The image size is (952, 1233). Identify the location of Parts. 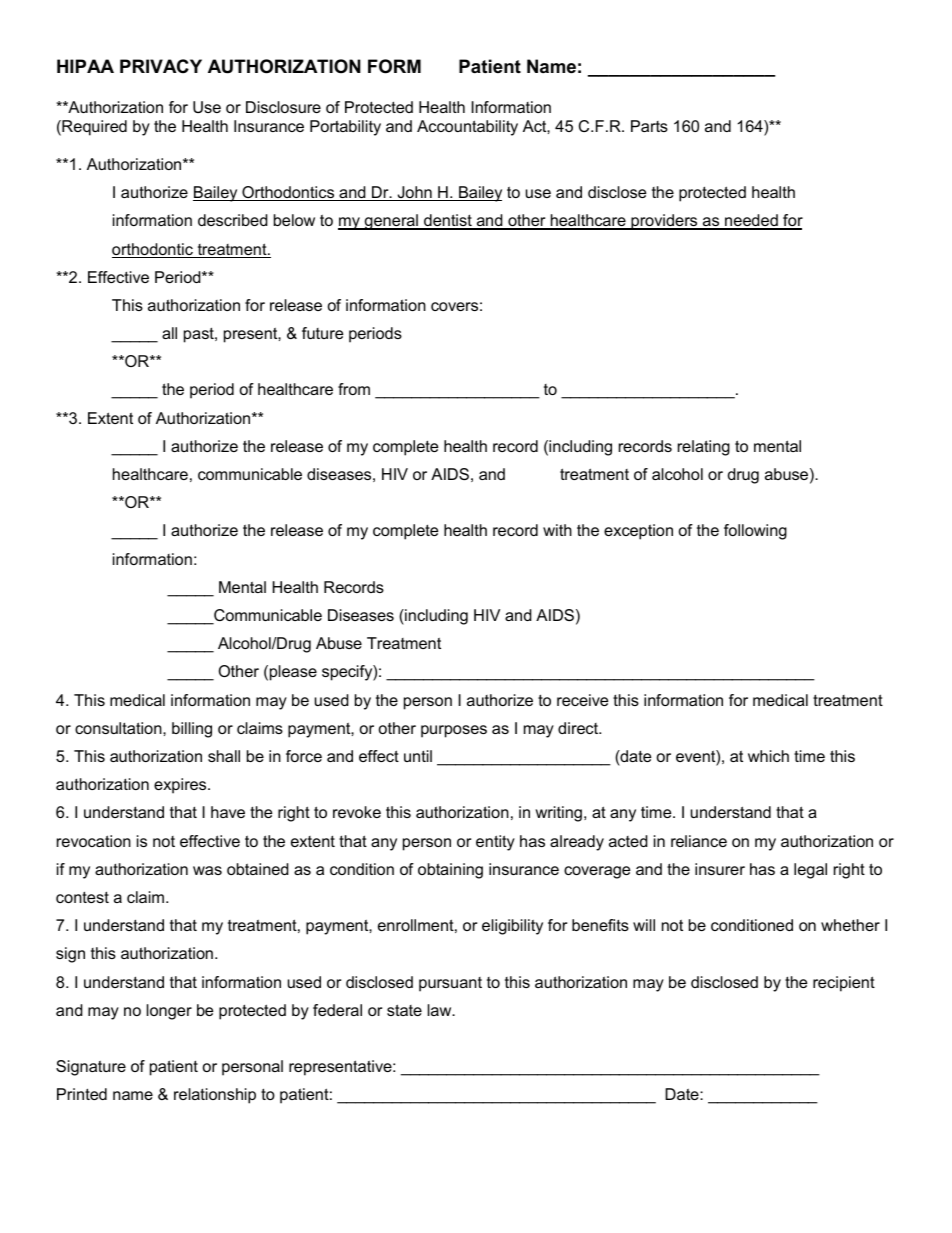
(649, 126).
